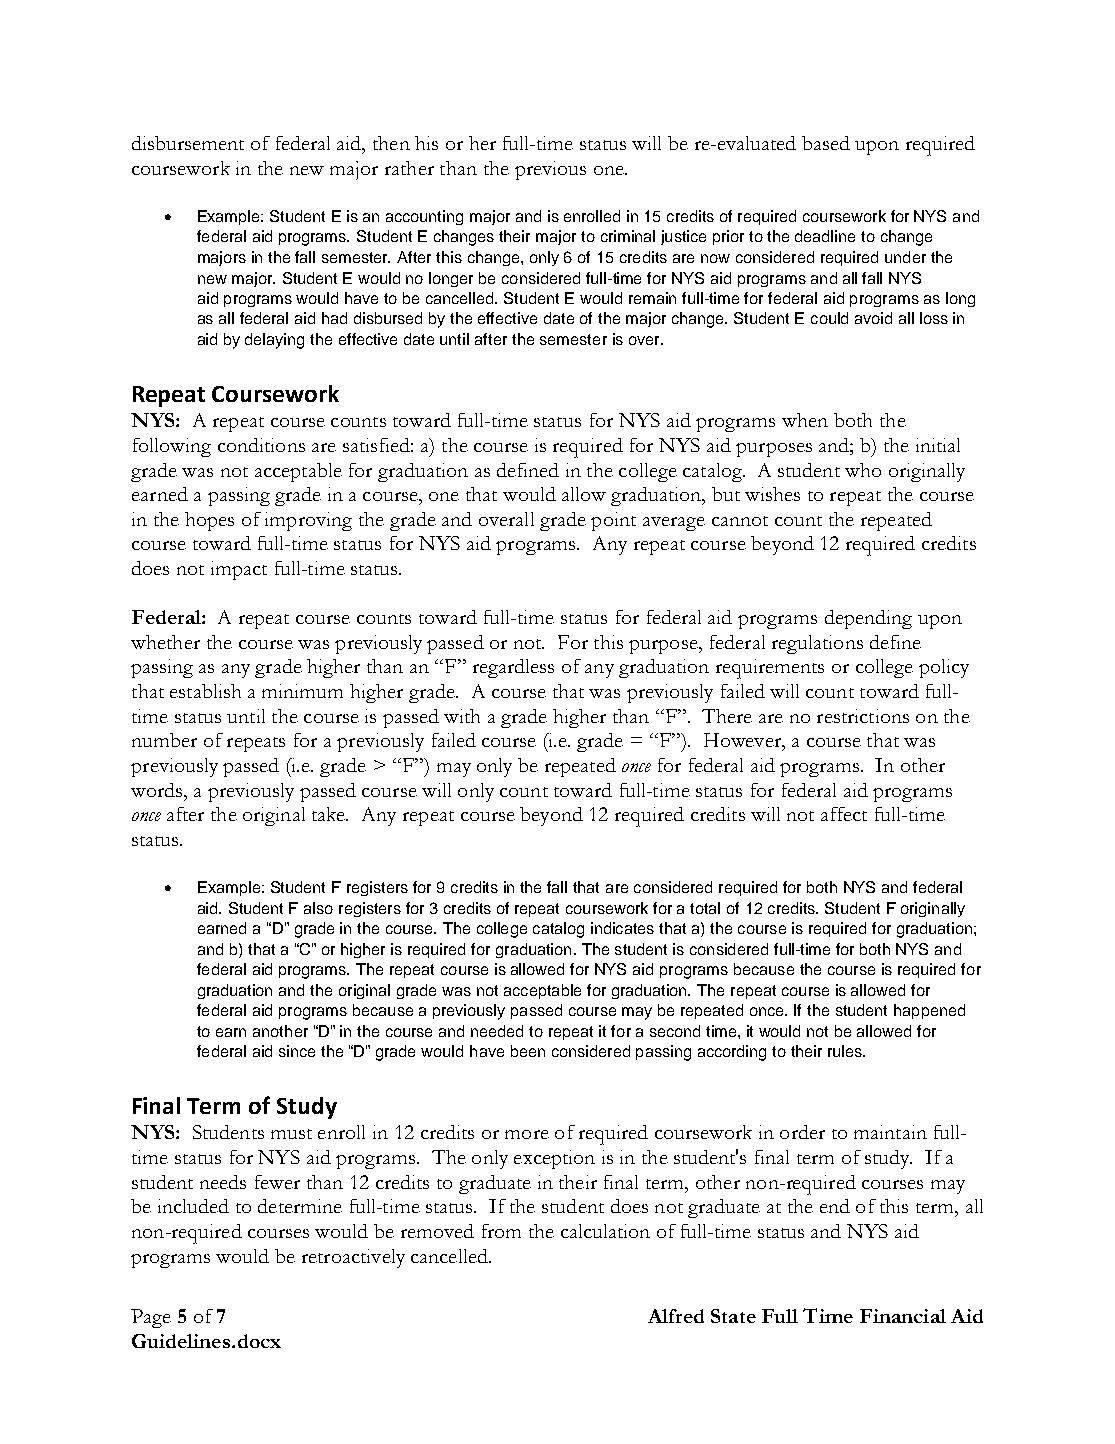 This document has height=1444, width=1115. I want to click on impact, so click(239, 570).
